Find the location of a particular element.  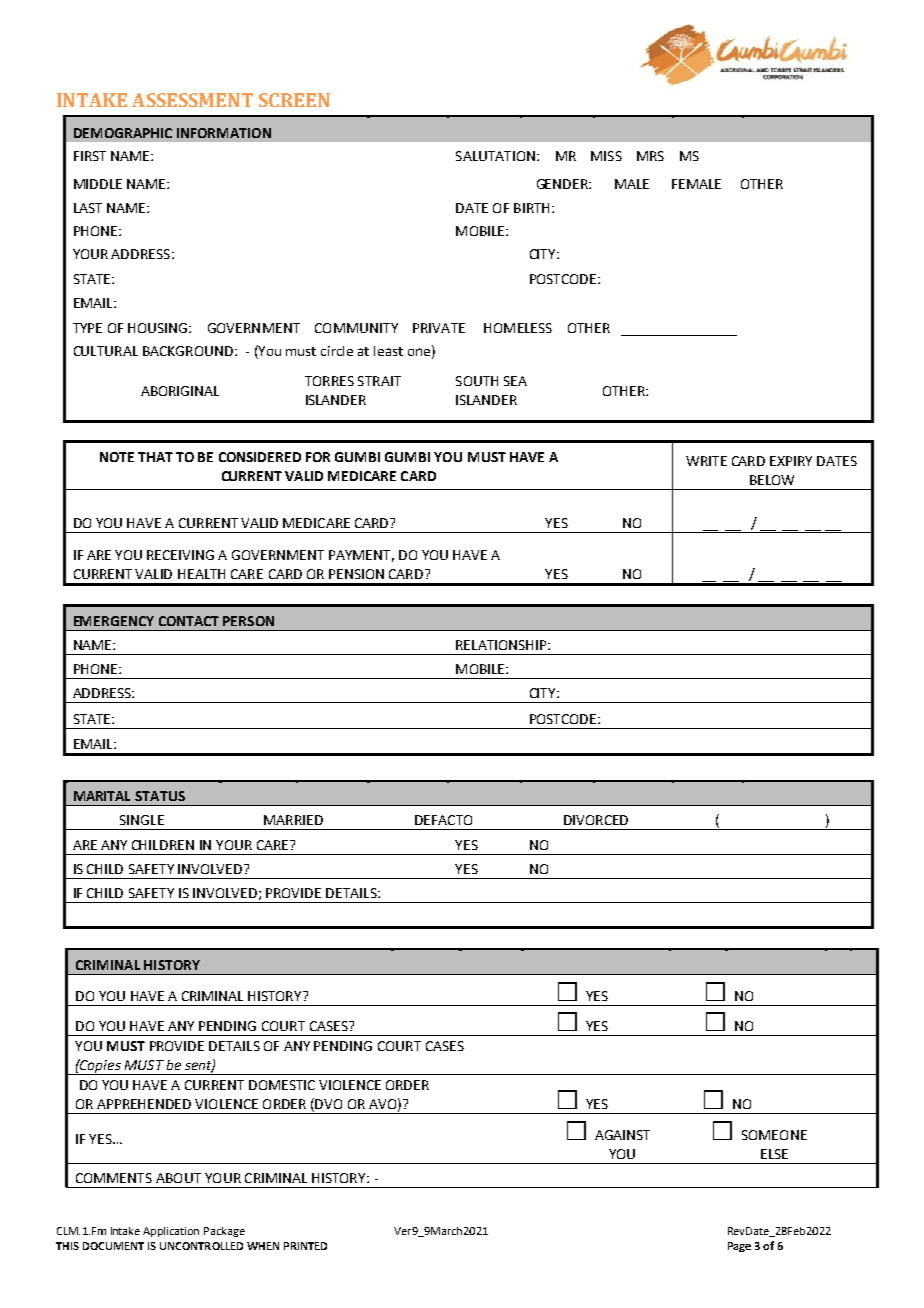

SINGLE is located at coordinates (142, 820).
